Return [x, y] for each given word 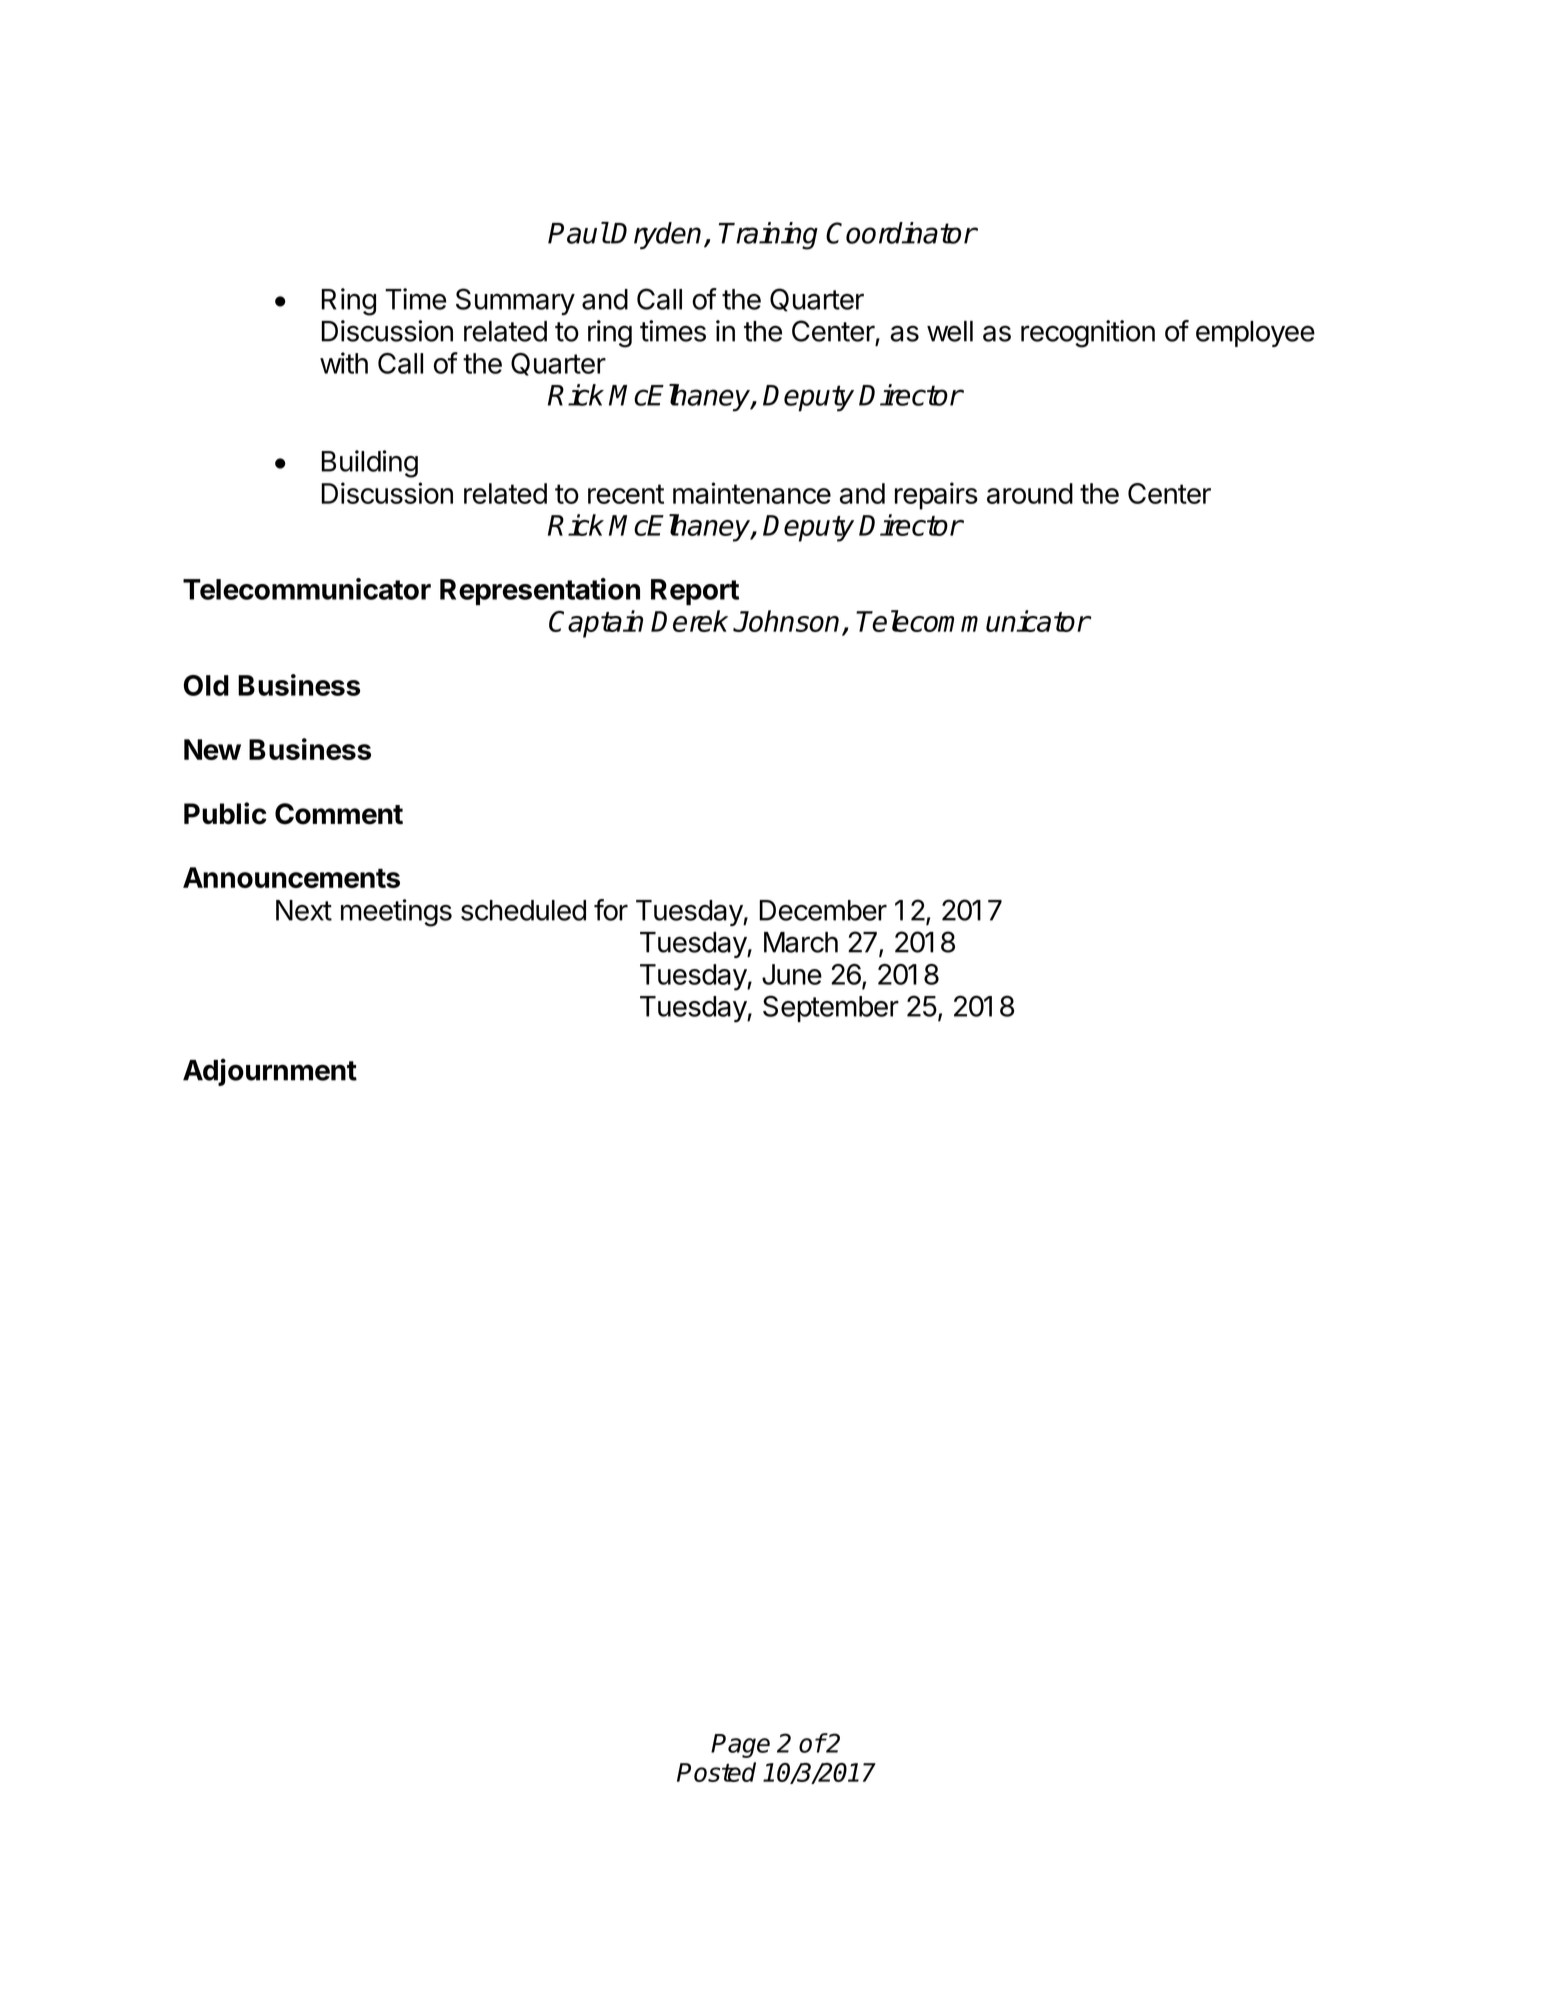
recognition [1088, 334]
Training [768, 236]
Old [206, 685]
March [801, 942]
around [1030, 493]
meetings [396, 913]
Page [740, 1746]
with [344, 363]
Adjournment [270, 1072]
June [792, 974]
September [831, 1008]
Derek [689, 621]
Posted [716, 1772]
